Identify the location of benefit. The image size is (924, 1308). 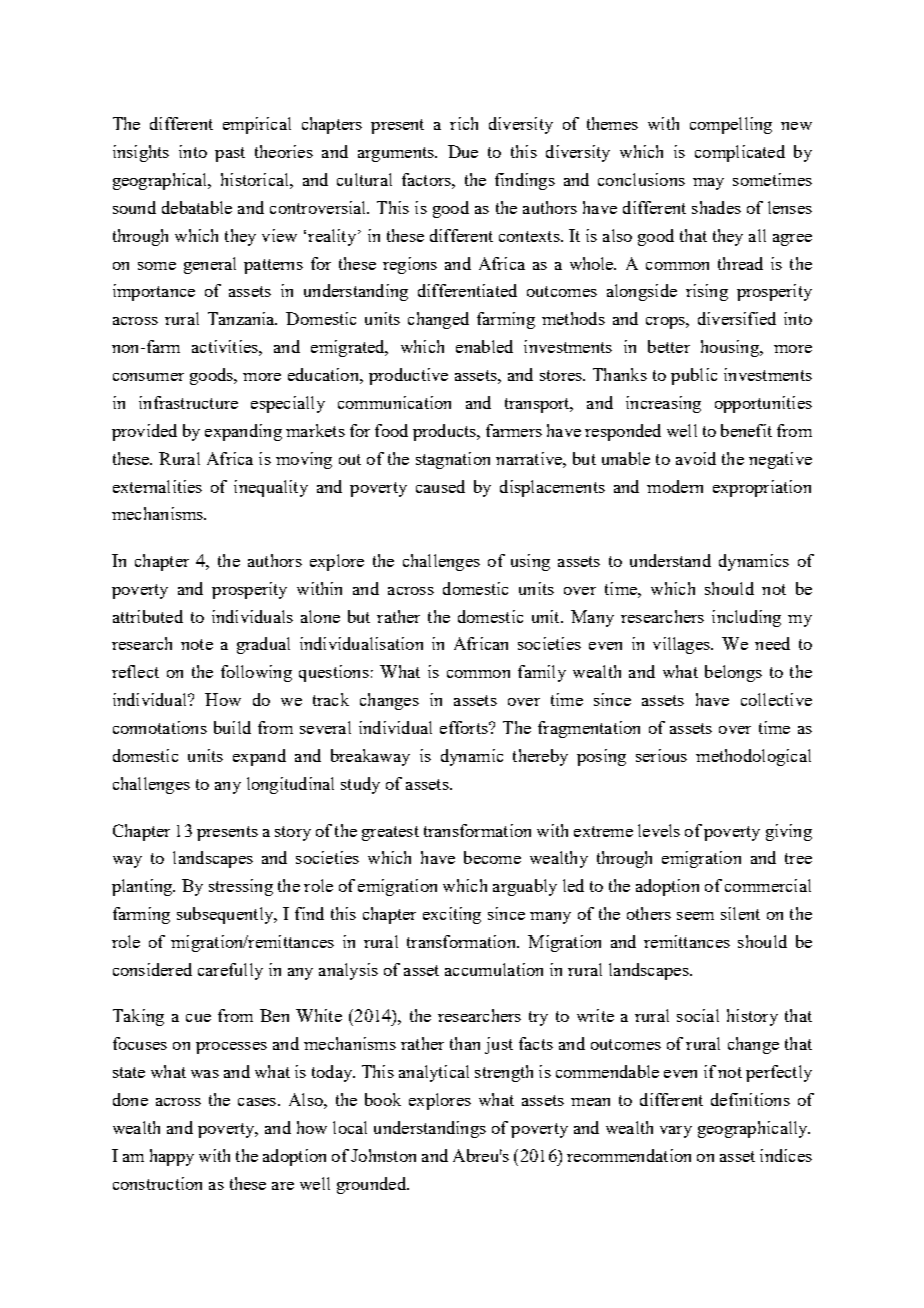
(746, 430).
